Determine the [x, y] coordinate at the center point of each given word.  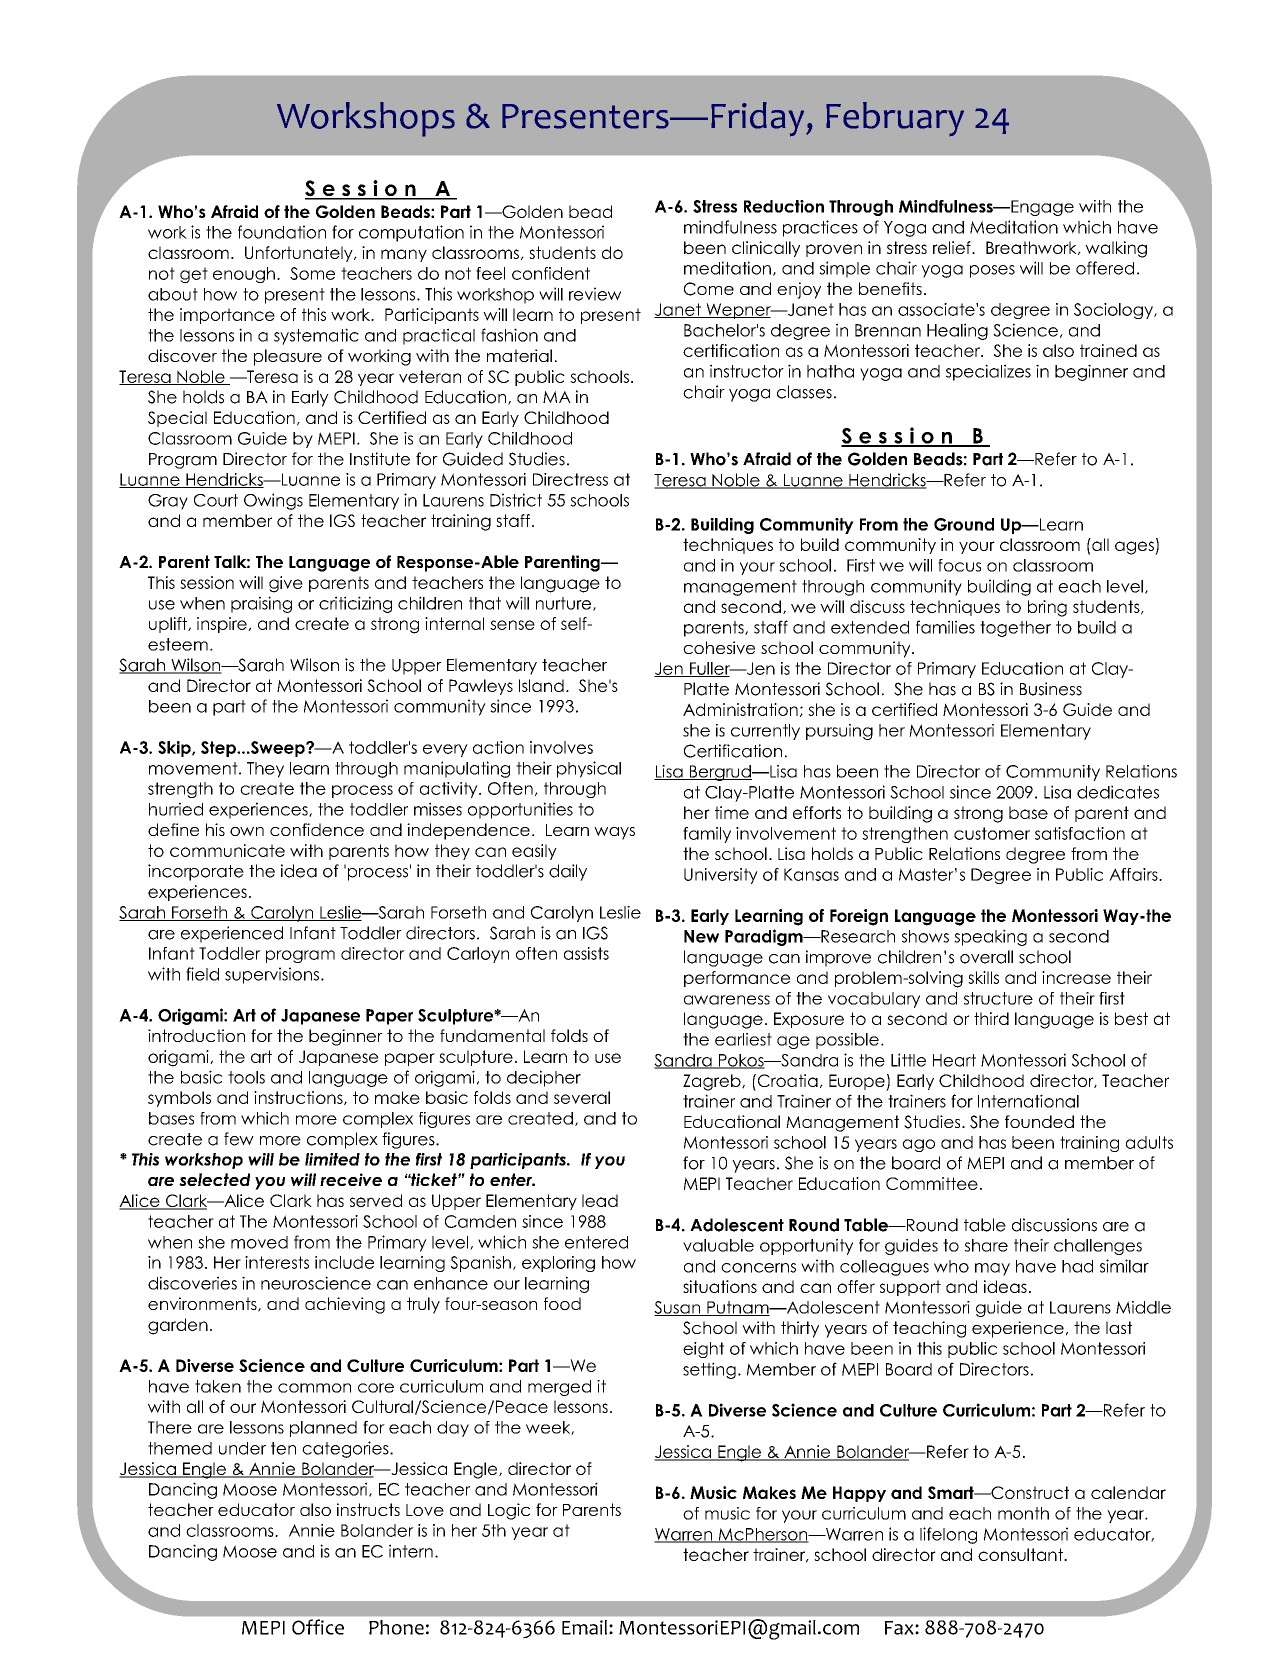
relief [953, 247]
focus [959, 565]
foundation [282, 232]
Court [216, 500]
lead [600, 1200]
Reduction [784, 206]
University [721, 876]
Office [318, 1627]
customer [992, 833]
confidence [317, 829]
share [986, 1245]
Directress [570, 479]
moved [259, 1242]
